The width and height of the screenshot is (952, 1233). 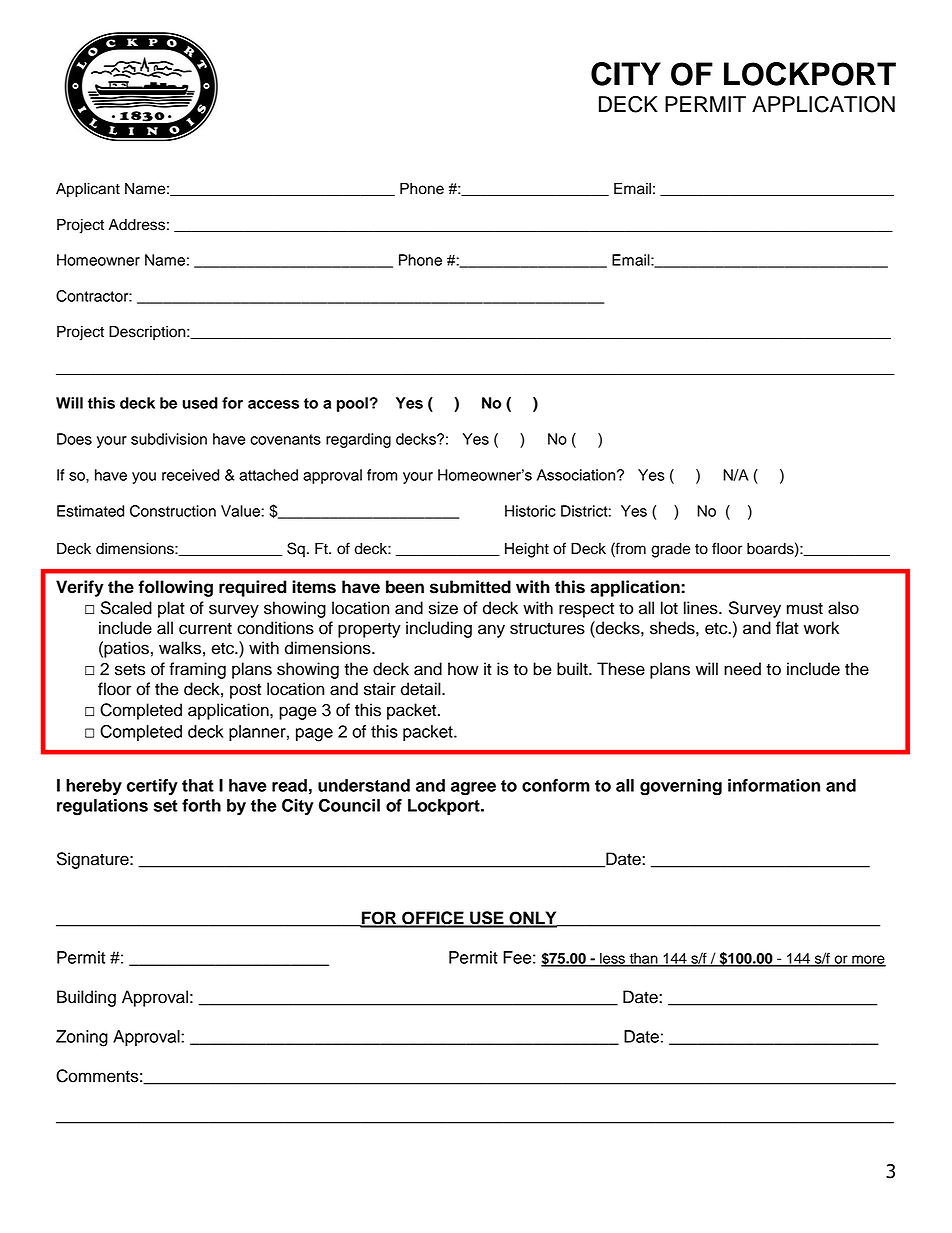 I want to click on less, so click(x=612, y=959).
